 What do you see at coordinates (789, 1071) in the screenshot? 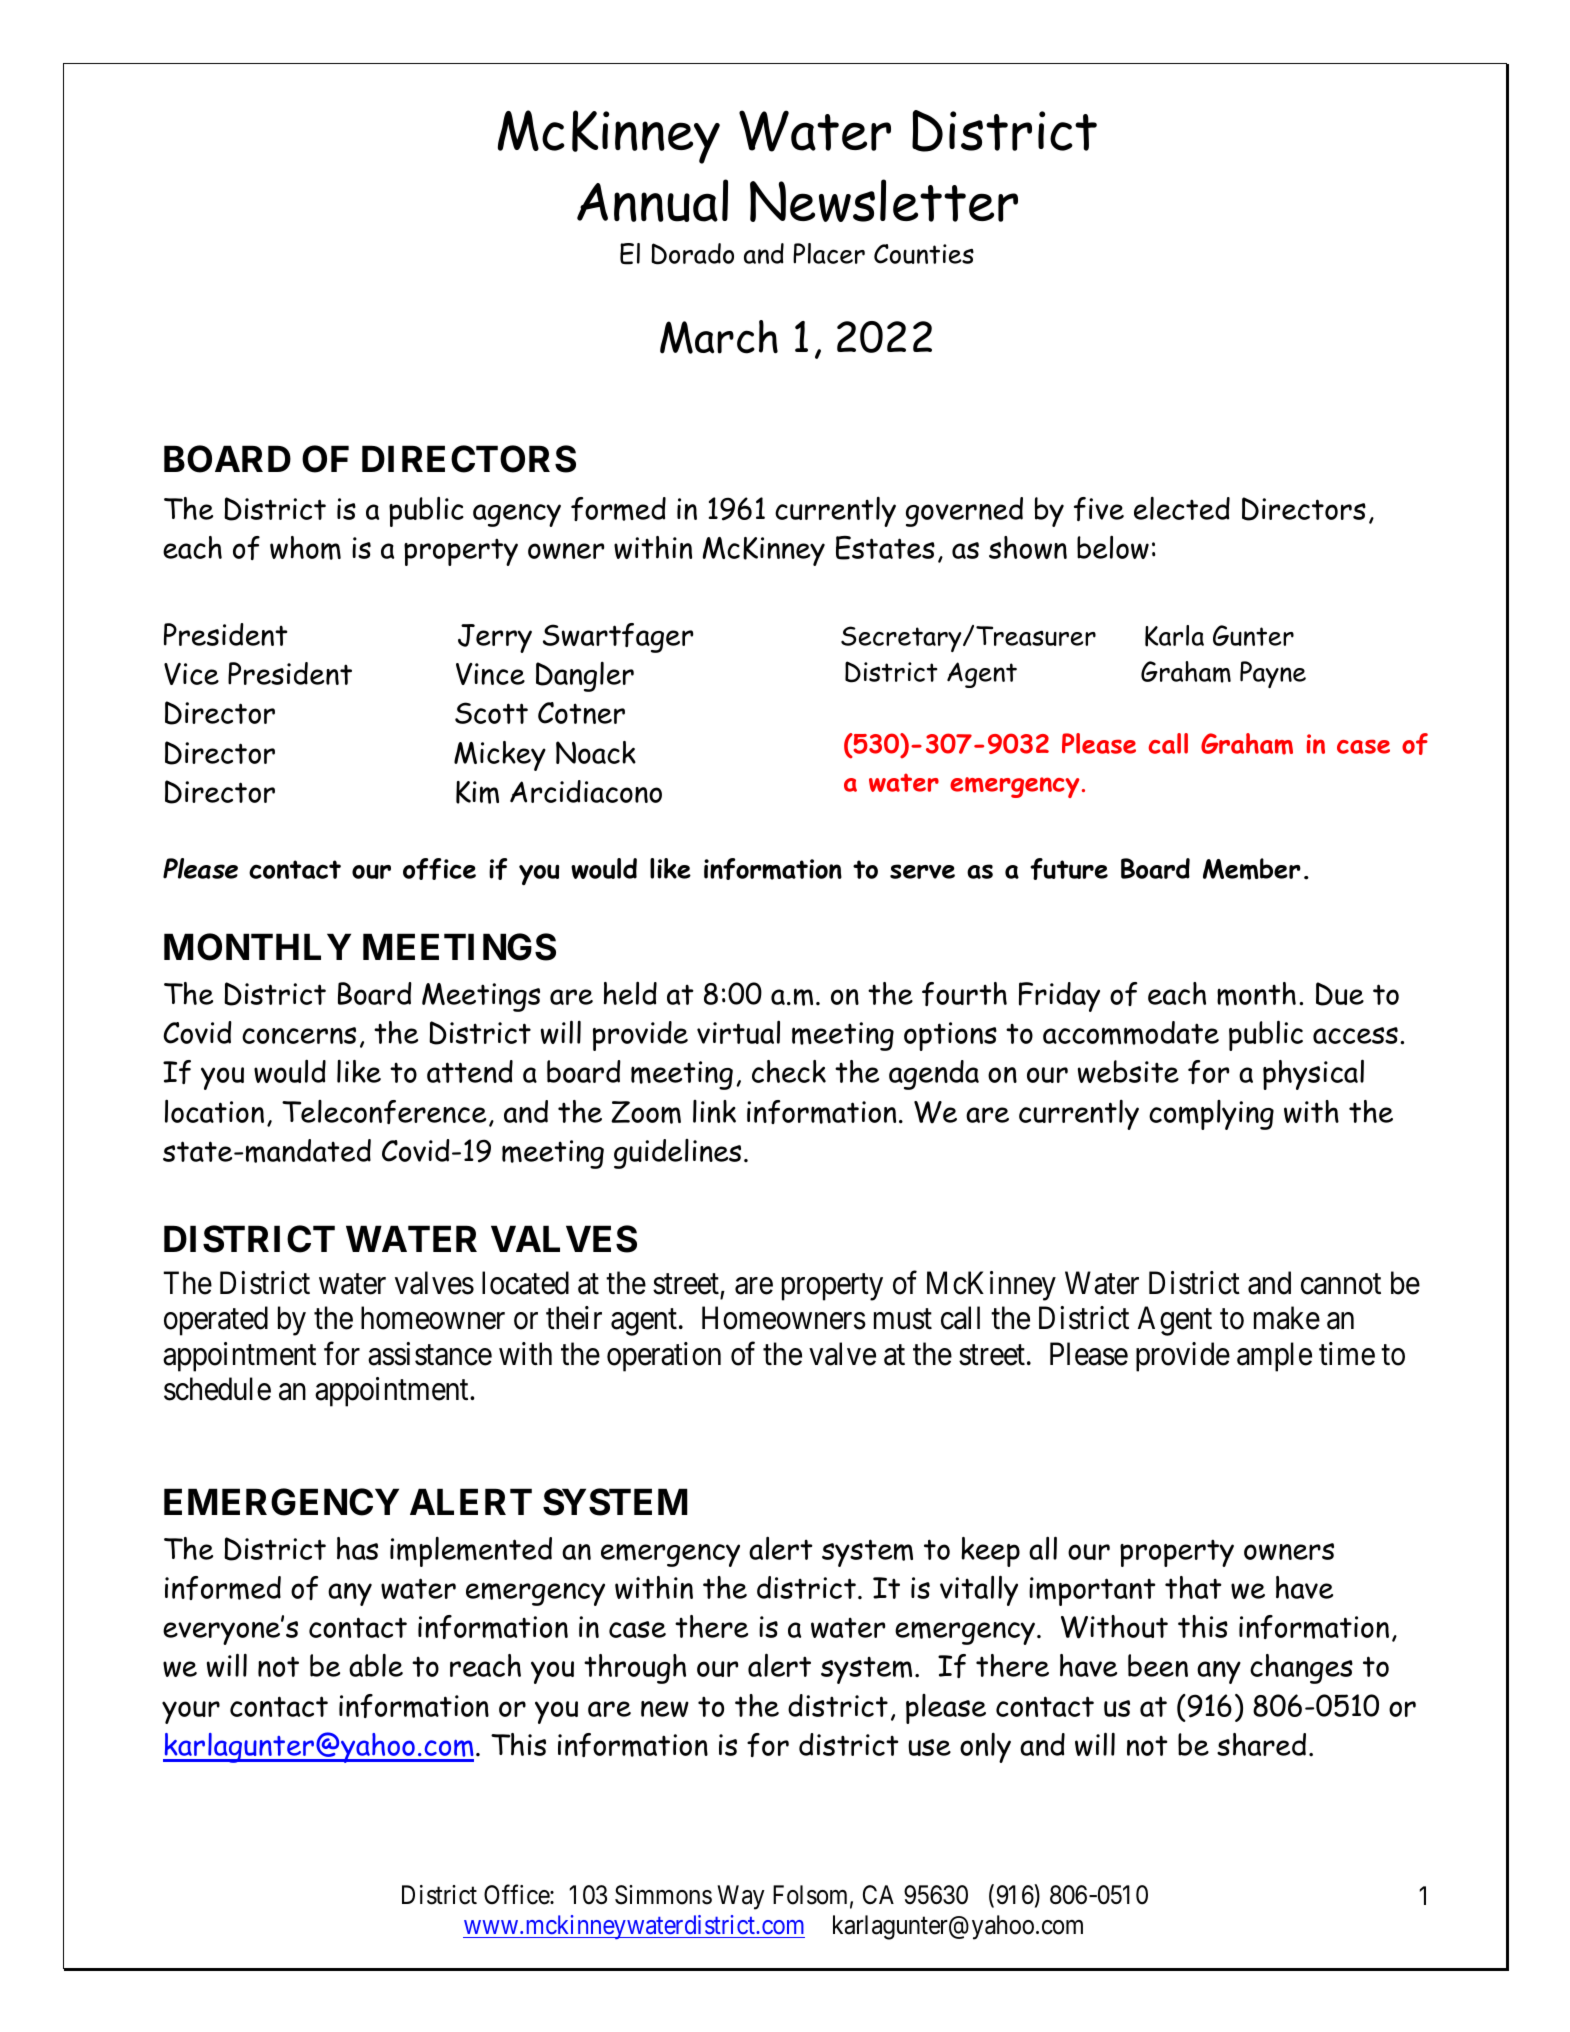
I see `check` at bounding box center [789, 1071].
